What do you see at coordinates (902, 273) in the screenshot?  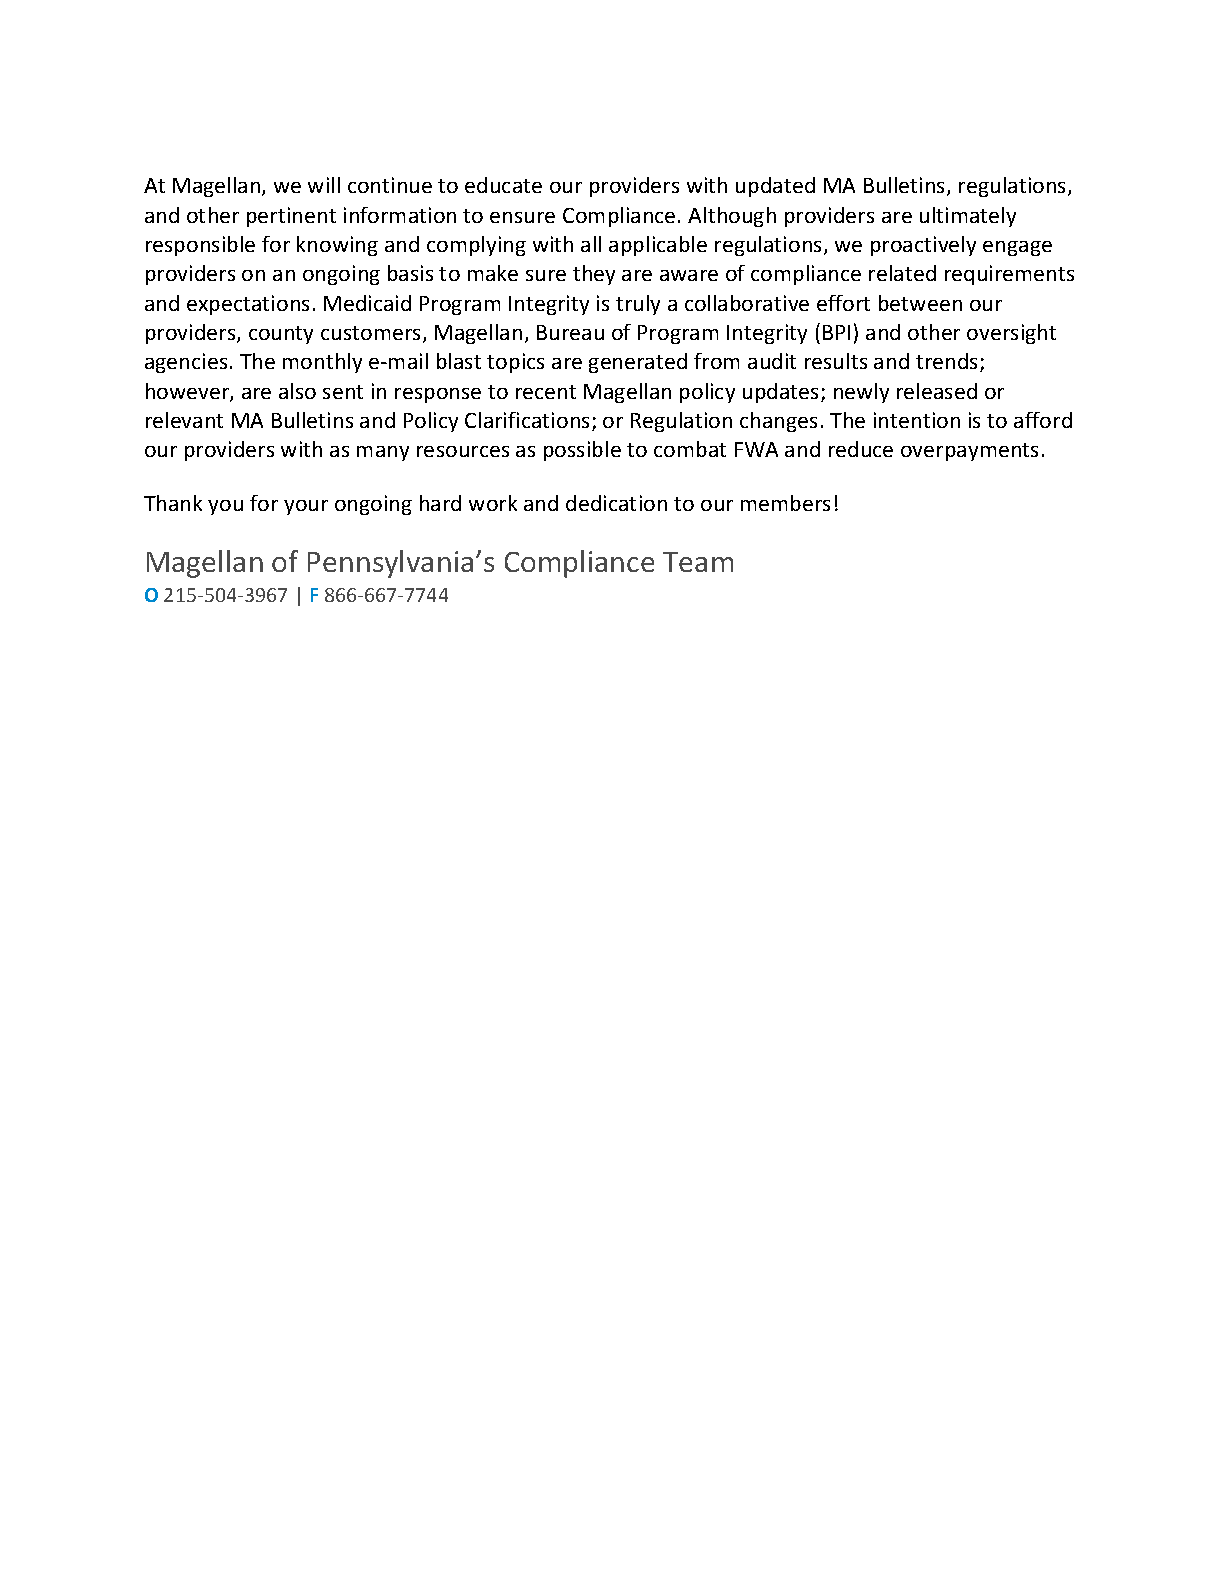 I see `related` at bounding box center [902, 273].
